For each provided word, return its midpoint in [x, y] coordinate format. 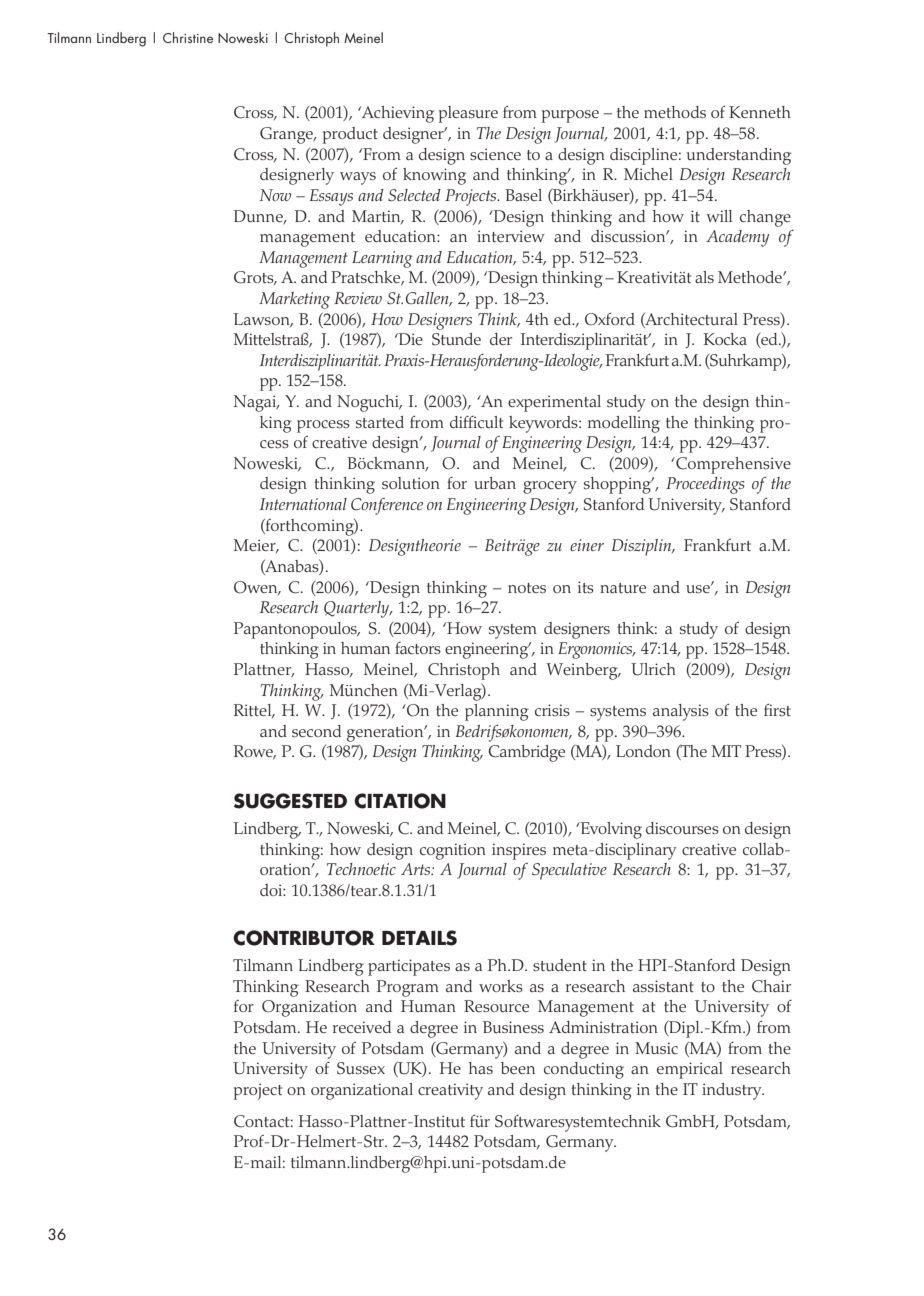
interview [511, 236]
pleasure [468, 114]
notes [527, 588]
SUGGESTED [290, 801]
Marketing [294, 300]
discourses [682, 828]
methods [675, 112]
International [303, 504]
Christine [188, 37]
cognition [453, 851]
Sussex [361, 1068]
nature [623, 588]
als [704, 277]
